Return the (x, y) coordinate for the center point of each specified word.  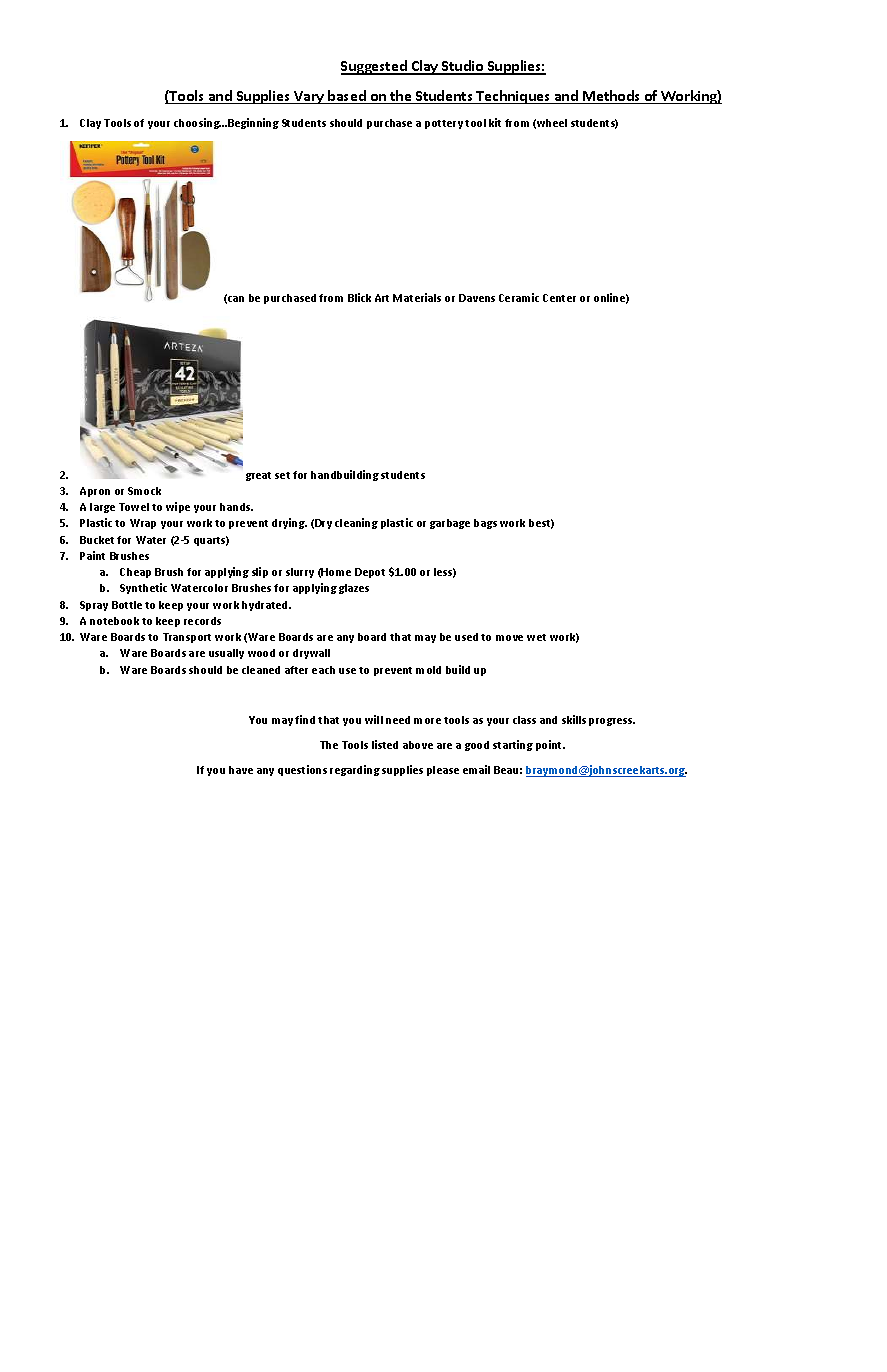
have (241, 770)
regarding (355, 770)
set (282, 475)
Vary (309, 97)
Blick (359, 297)
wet (536, 637)
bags (485, 524)
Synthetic (143, 588)
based (347, 97)
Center (559, 298)
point (550, 745)
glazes (354, 589)
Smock (144, 491)
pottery (445, 124)
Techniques (514, 97)
